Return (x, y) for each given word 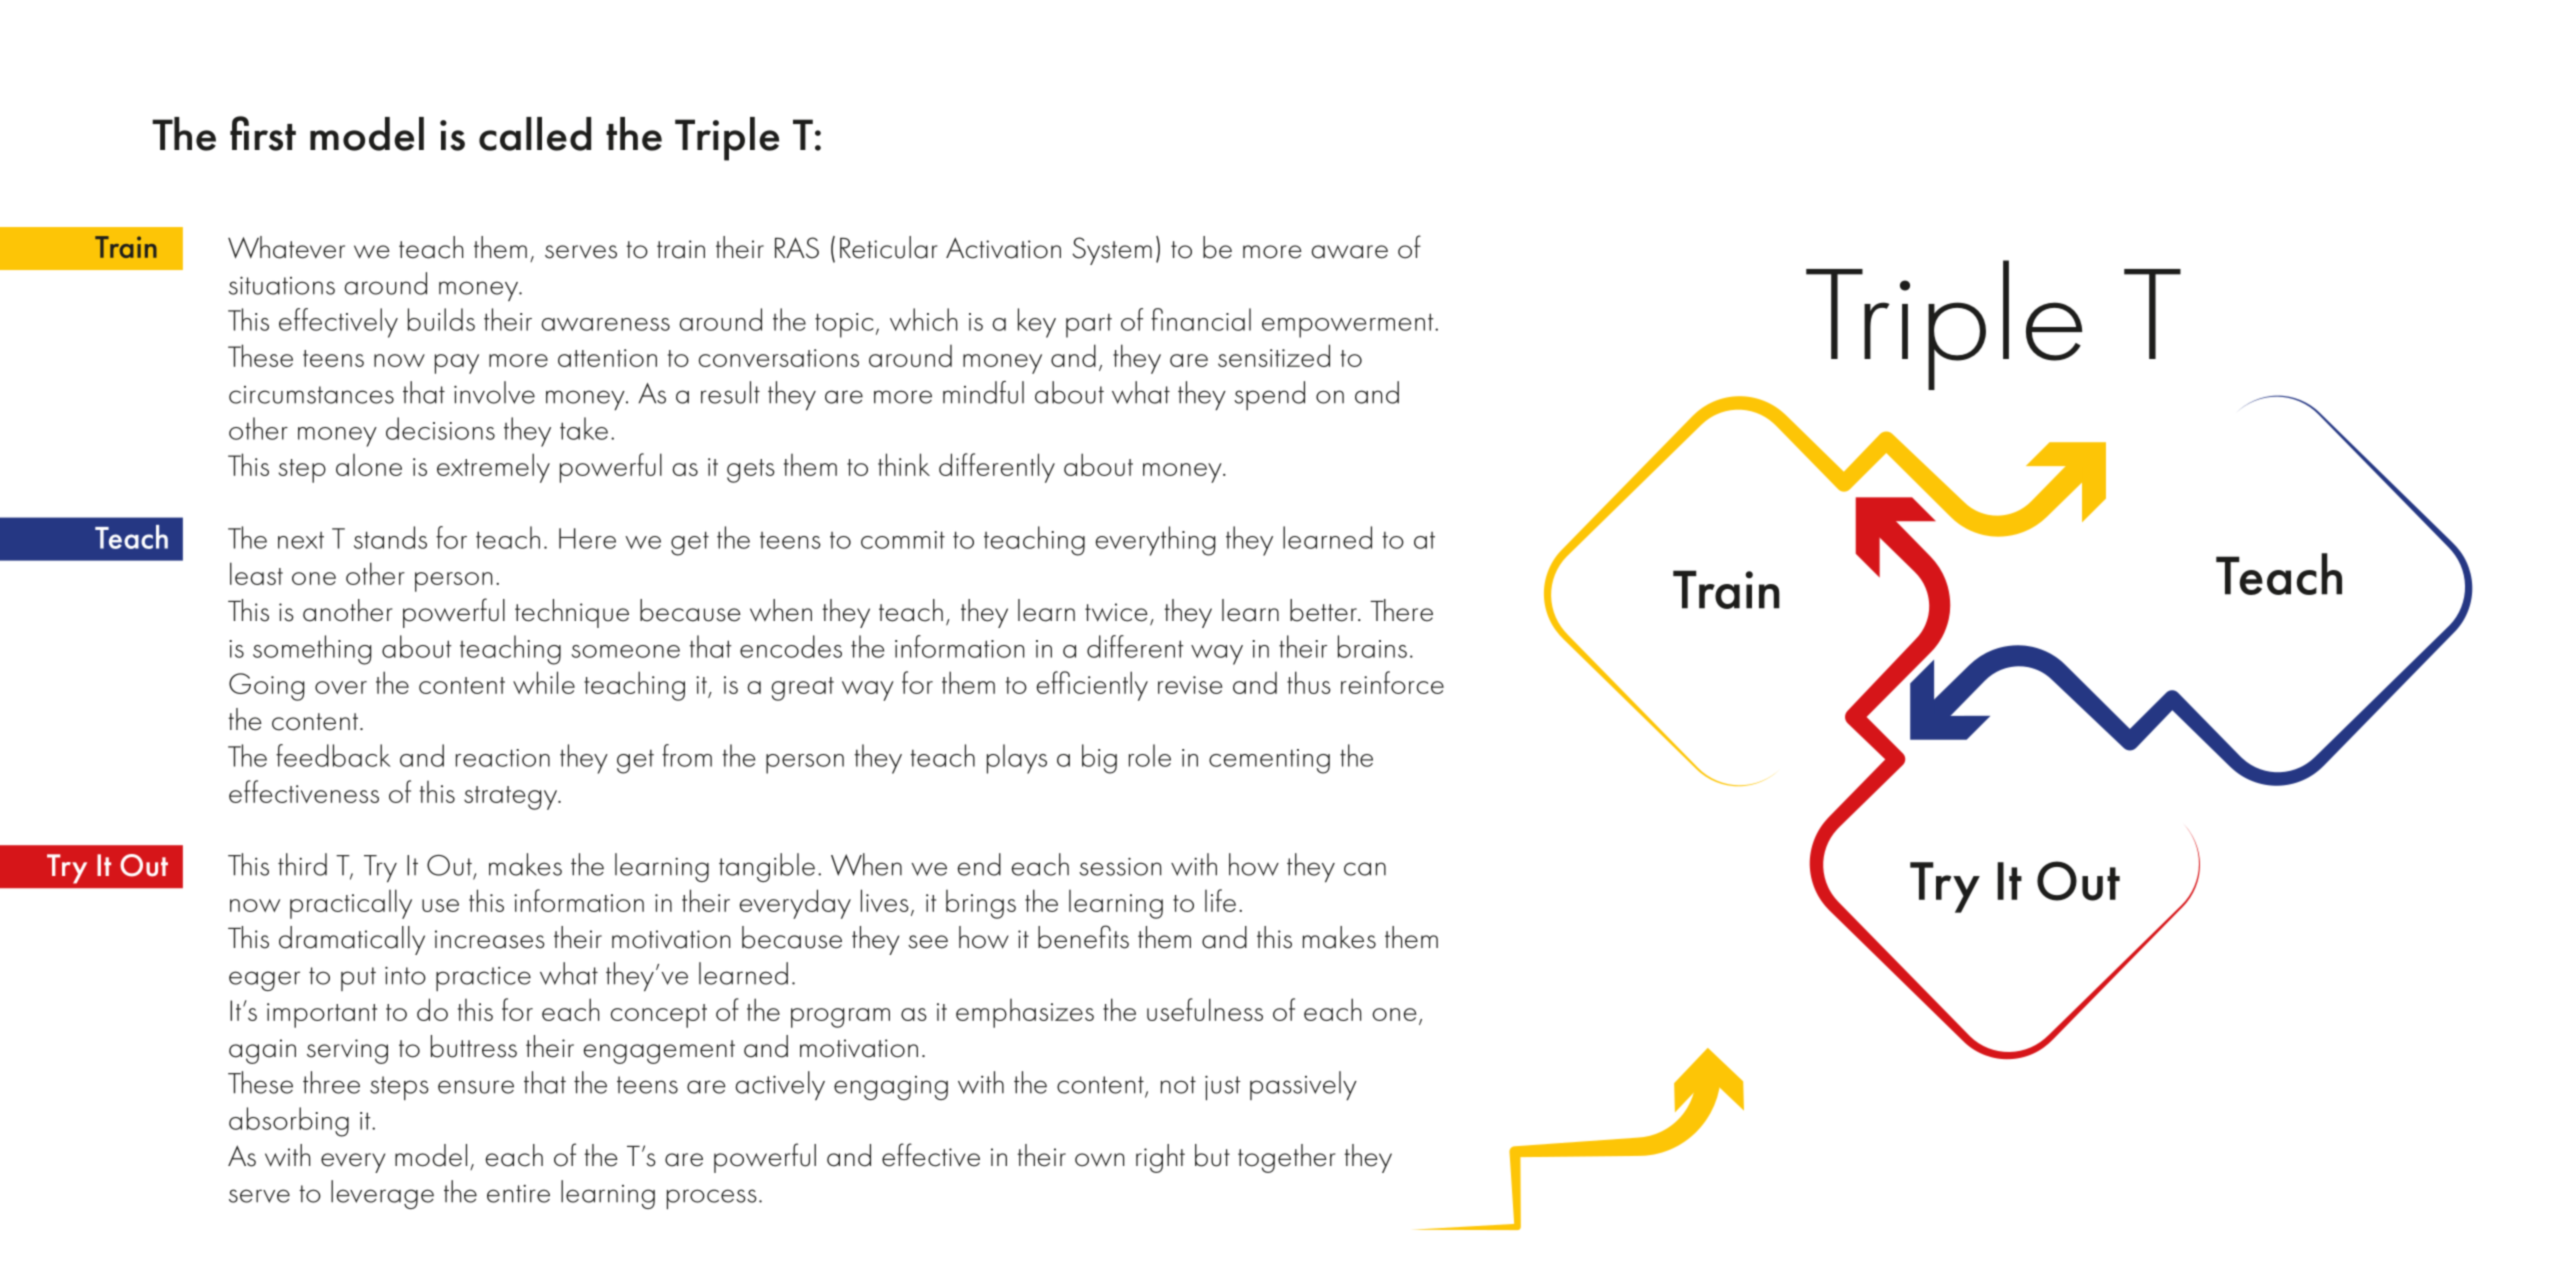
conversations (779, 358)
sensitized (1274, 355)
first (263, 133)
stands (390, 537)
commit (903, 540)
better (1324, 610)
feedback (333, 755)
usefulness (1205, 1009)
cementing (1269, 761)
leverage (382, 1194)
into (405, 975)
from (687, 755)
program (840, 1018)
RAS (797, 248)
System (1112, 251)
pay (457, 364)
